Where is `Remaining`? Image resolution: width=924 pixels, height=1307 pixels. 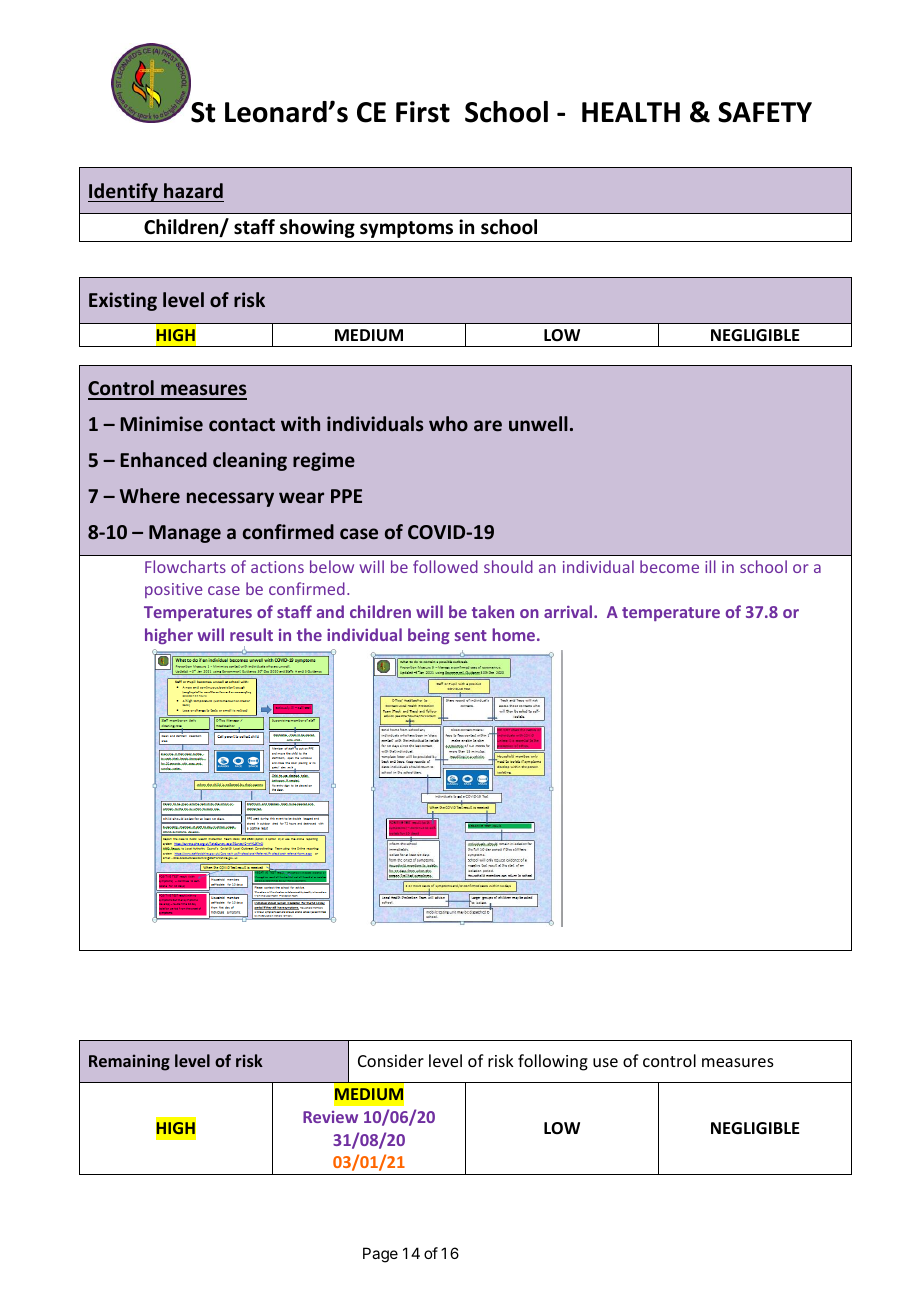 Remaining is located at coordinates (129, 1062).
